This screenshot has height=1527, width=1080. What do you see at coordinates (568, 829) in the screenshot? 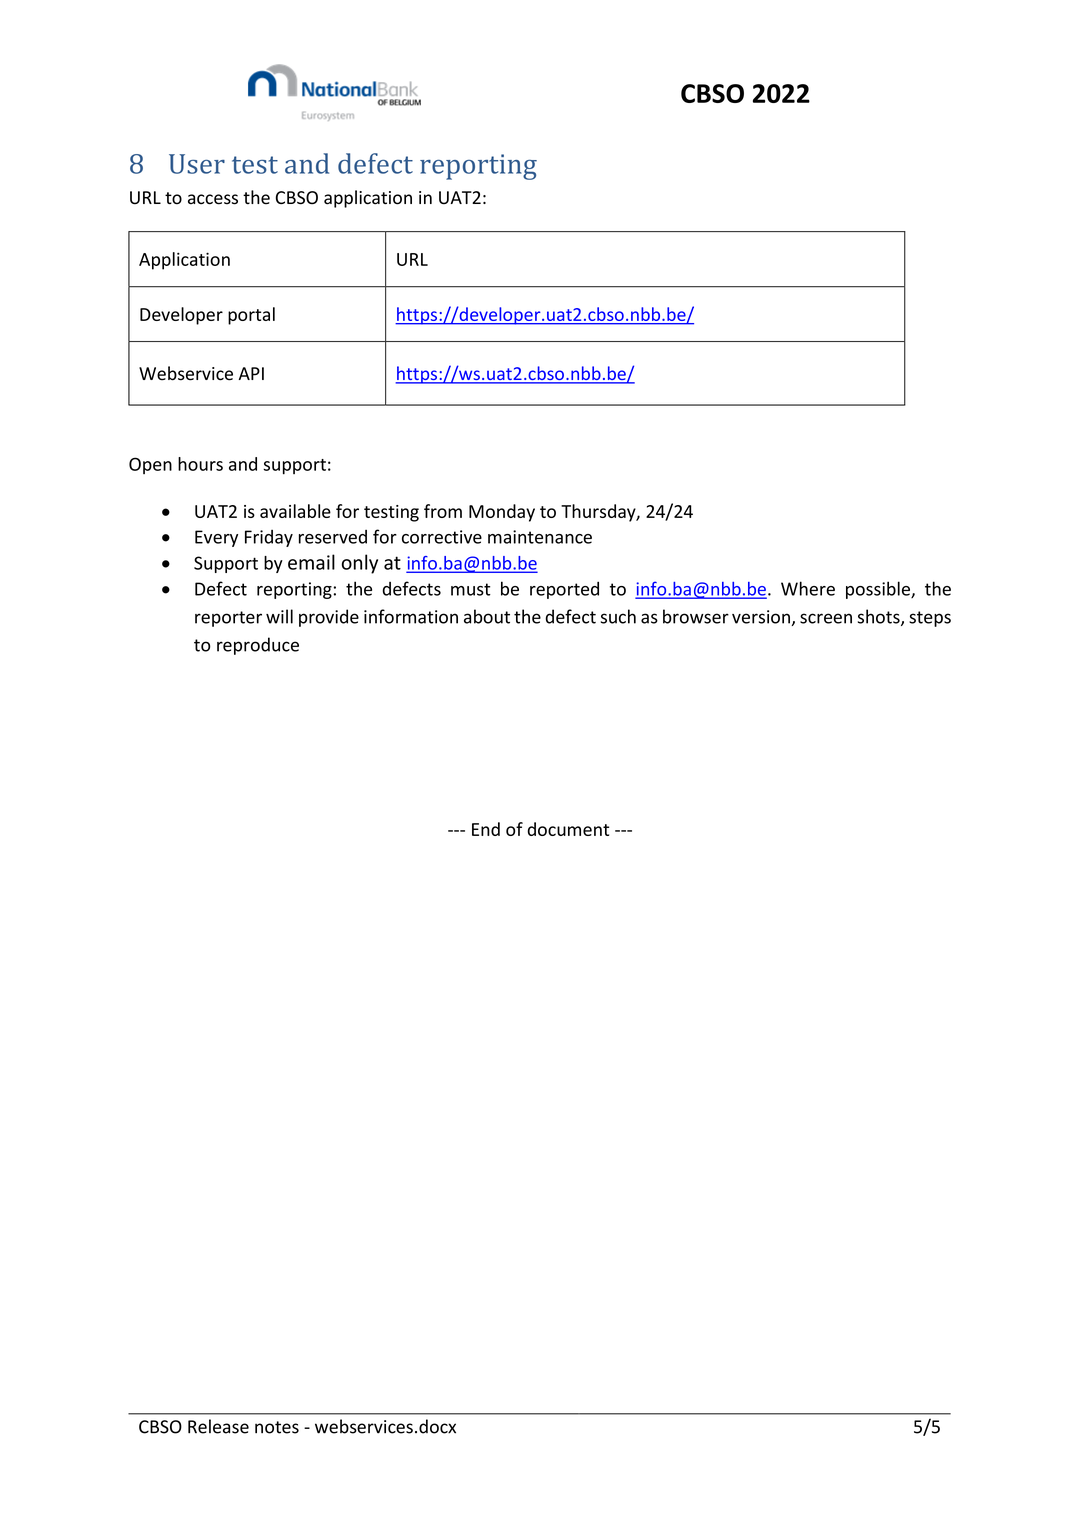
I see `document` at bounding box center [568, 829].
